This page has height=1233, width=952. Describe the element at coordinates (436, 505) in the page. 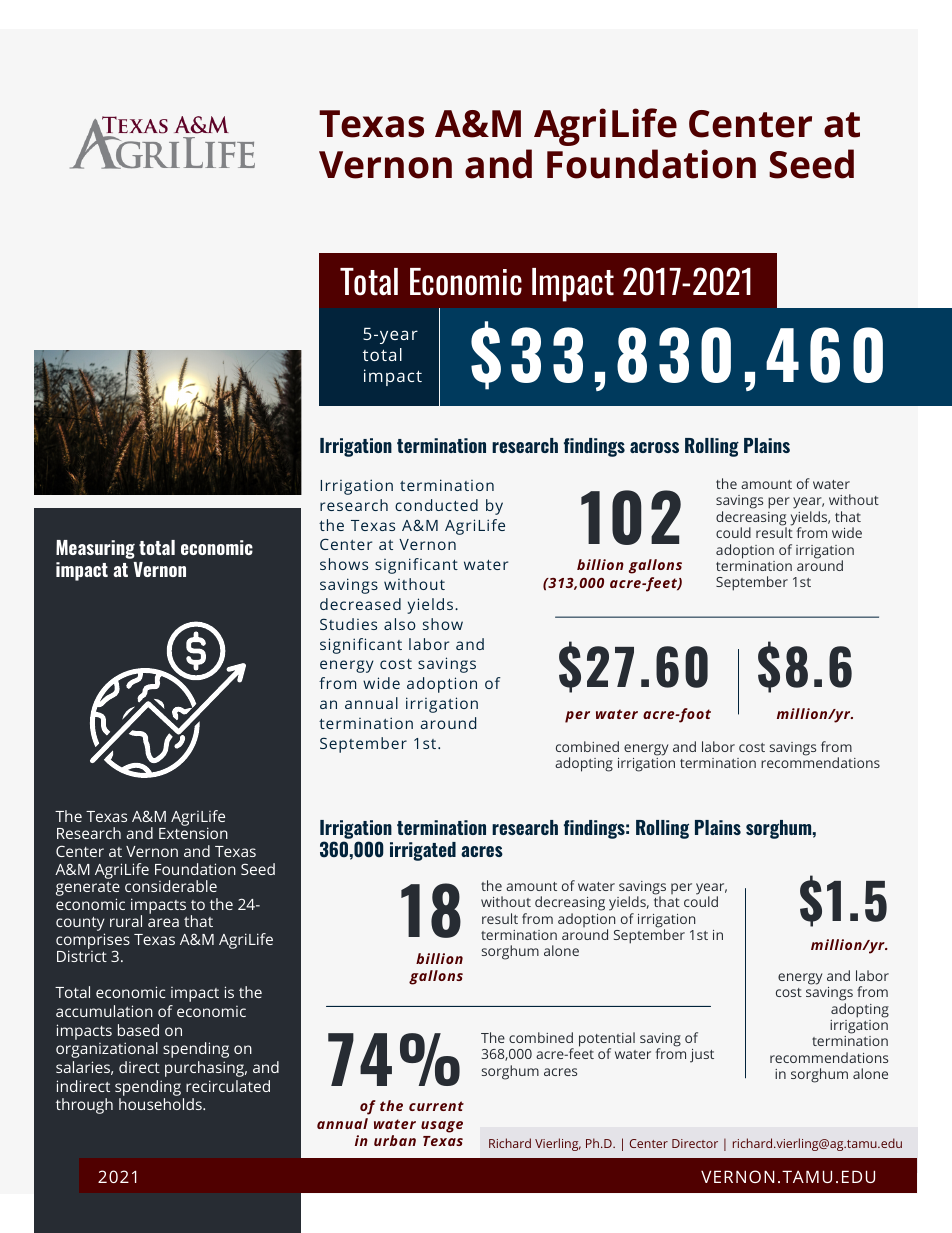

I see `conducted` at that location.
